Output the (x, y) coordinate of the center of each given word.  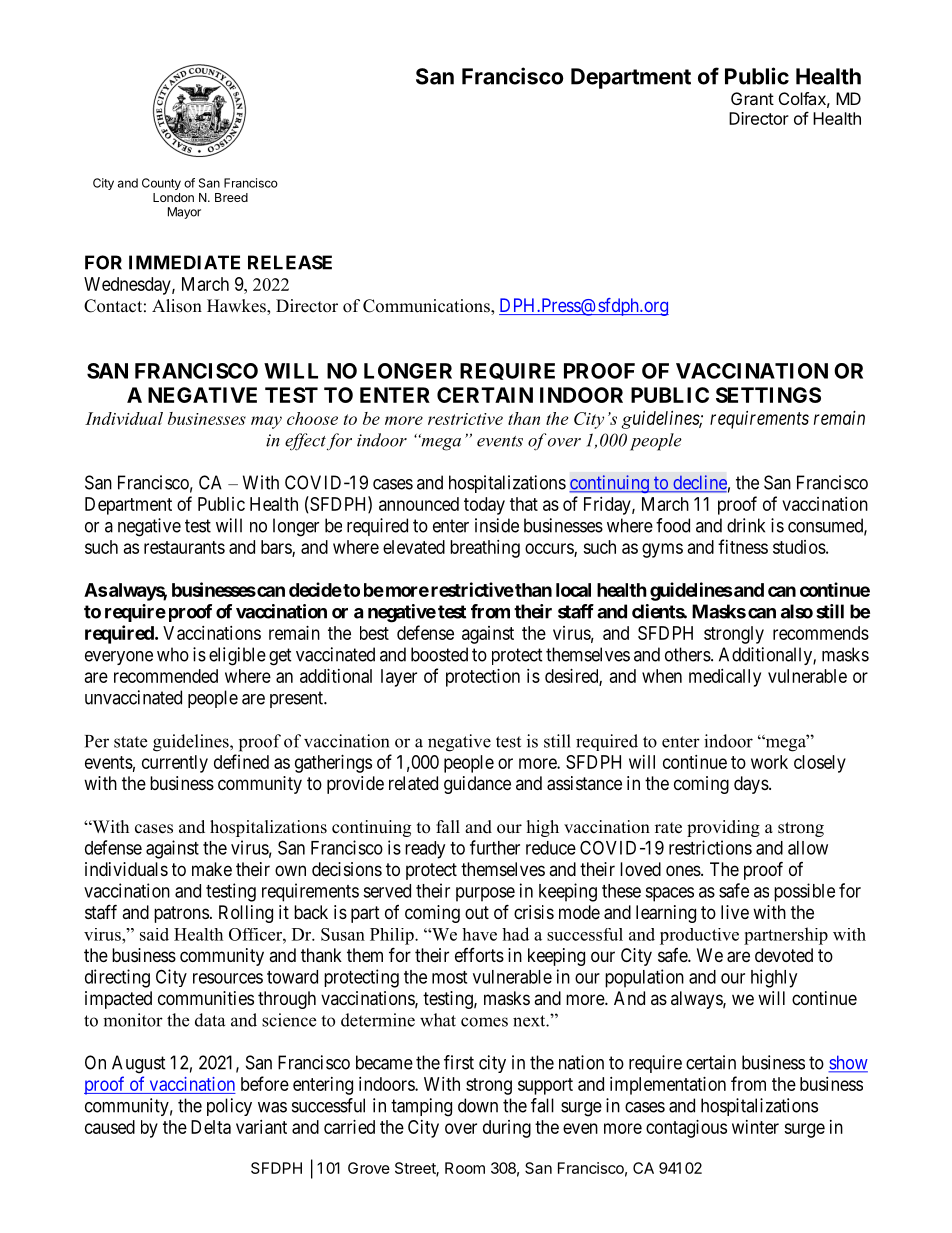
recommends (821, 633)
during (507, 1129)
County (161, 184)
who (173, 654)
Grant (752, 98)
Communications (427, 307)
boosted (439, 654)
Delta (211, 1127)
